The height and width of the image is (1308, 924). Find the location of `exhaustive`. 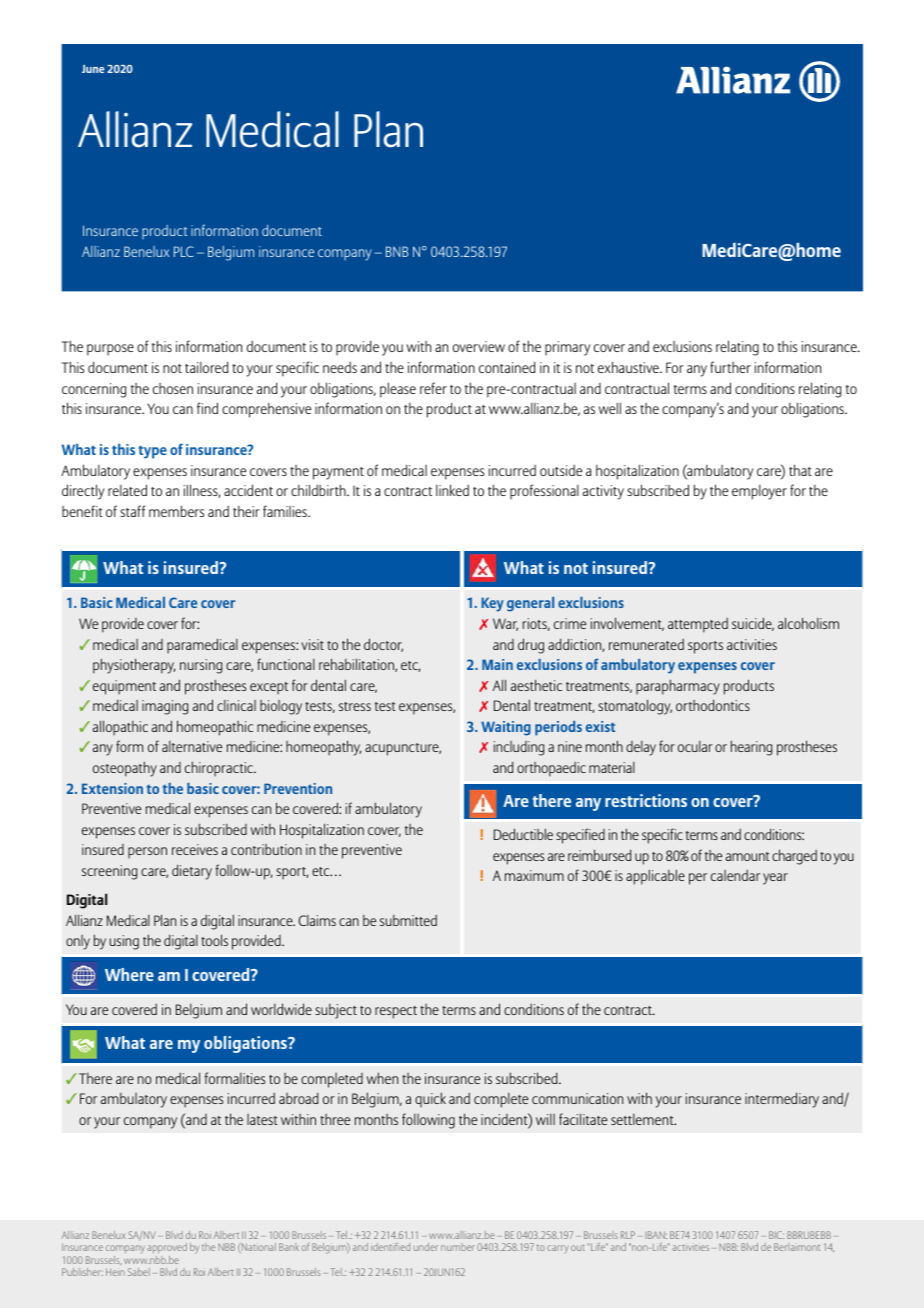

exhaustive is located at coordinates (629, 367).
